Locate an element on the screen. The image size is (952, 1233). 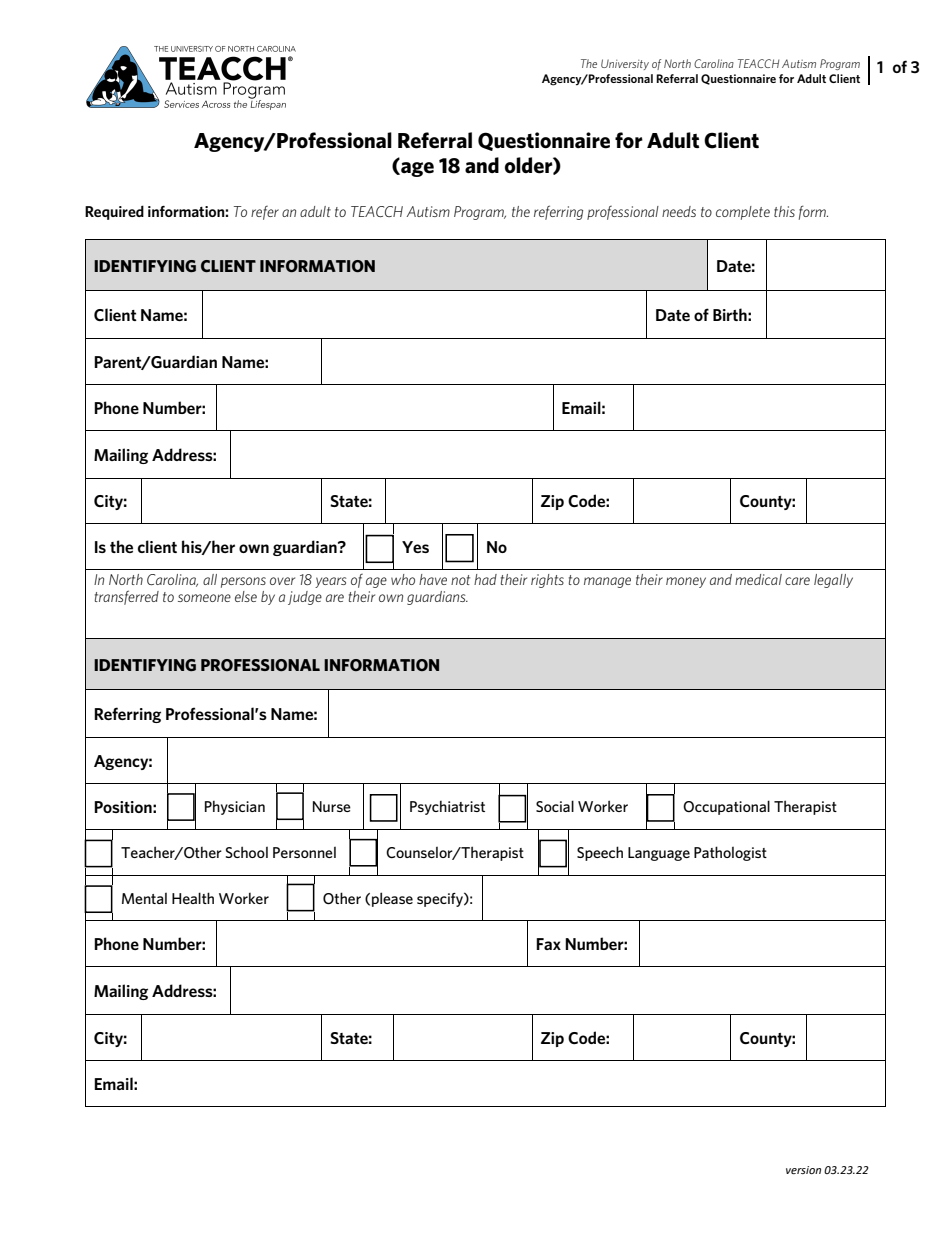
University is located at coordinates (625, 64).
